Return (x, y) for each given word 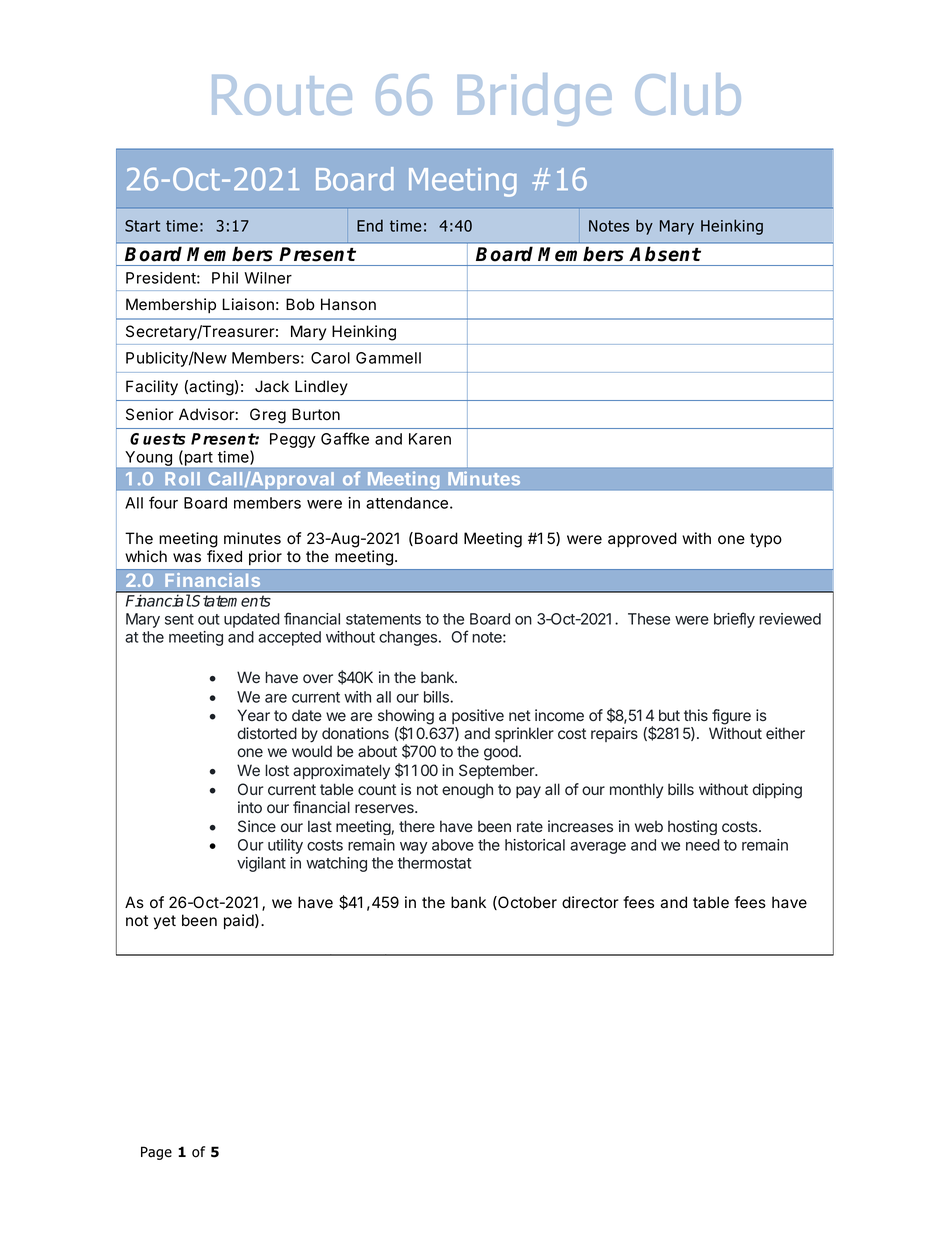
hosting (692, 827)
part (197, 458)
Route (282, 95)
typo (766, 540)
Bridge (534, 99)
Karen (430, 439)
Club (688, 94)
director (590, 902)
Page (156, 1153)
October (526, 903)
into (250, 807)
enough (467, 791)
